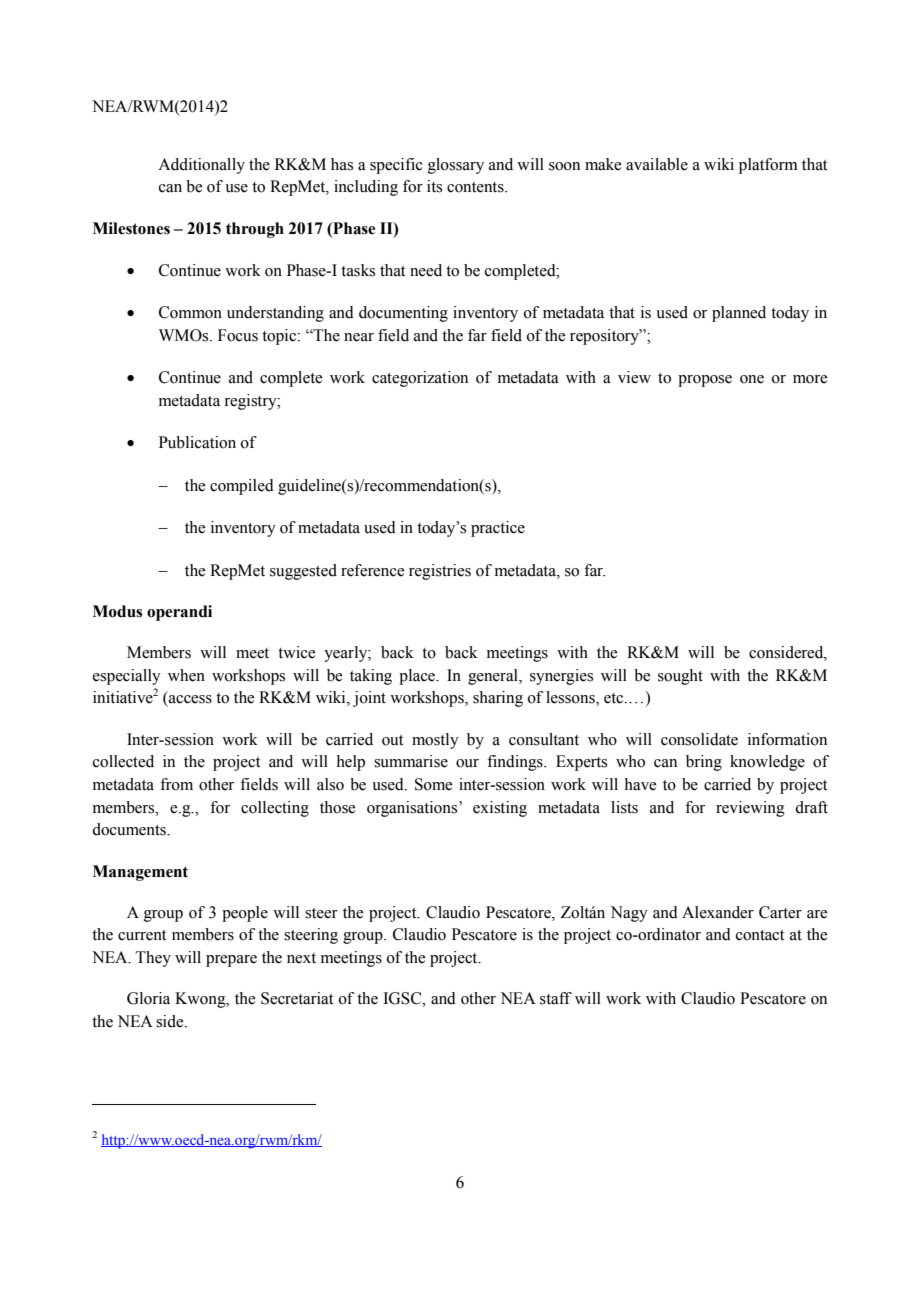 The image size is (924, 1308). What do you see at coordinates (179, 613) in the screenshot?
I see `operandi` at bounding box center [179, 613].
